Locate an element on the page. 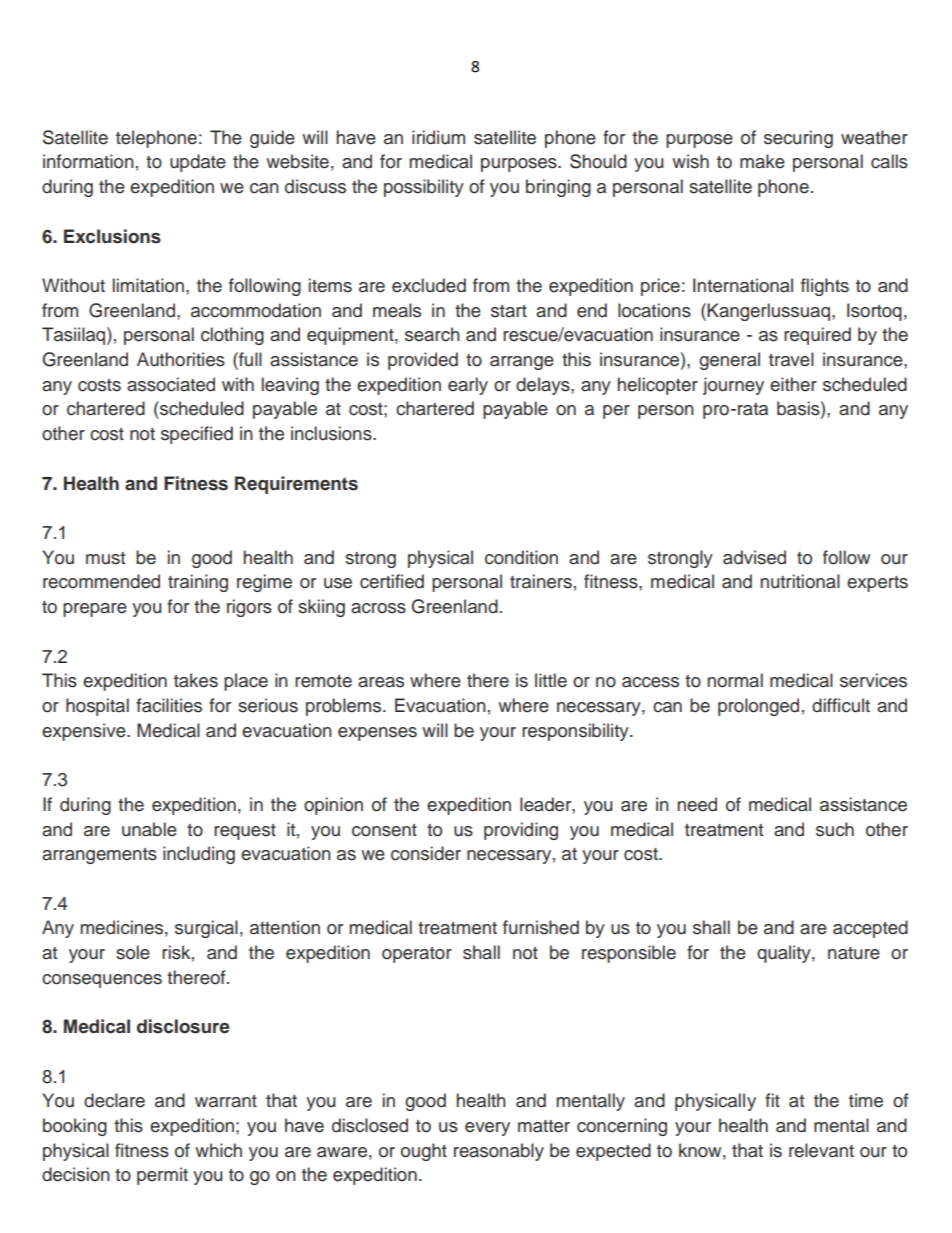 This image has height=1233, width=952. reasonably is located at coordinates (499, 1152).
